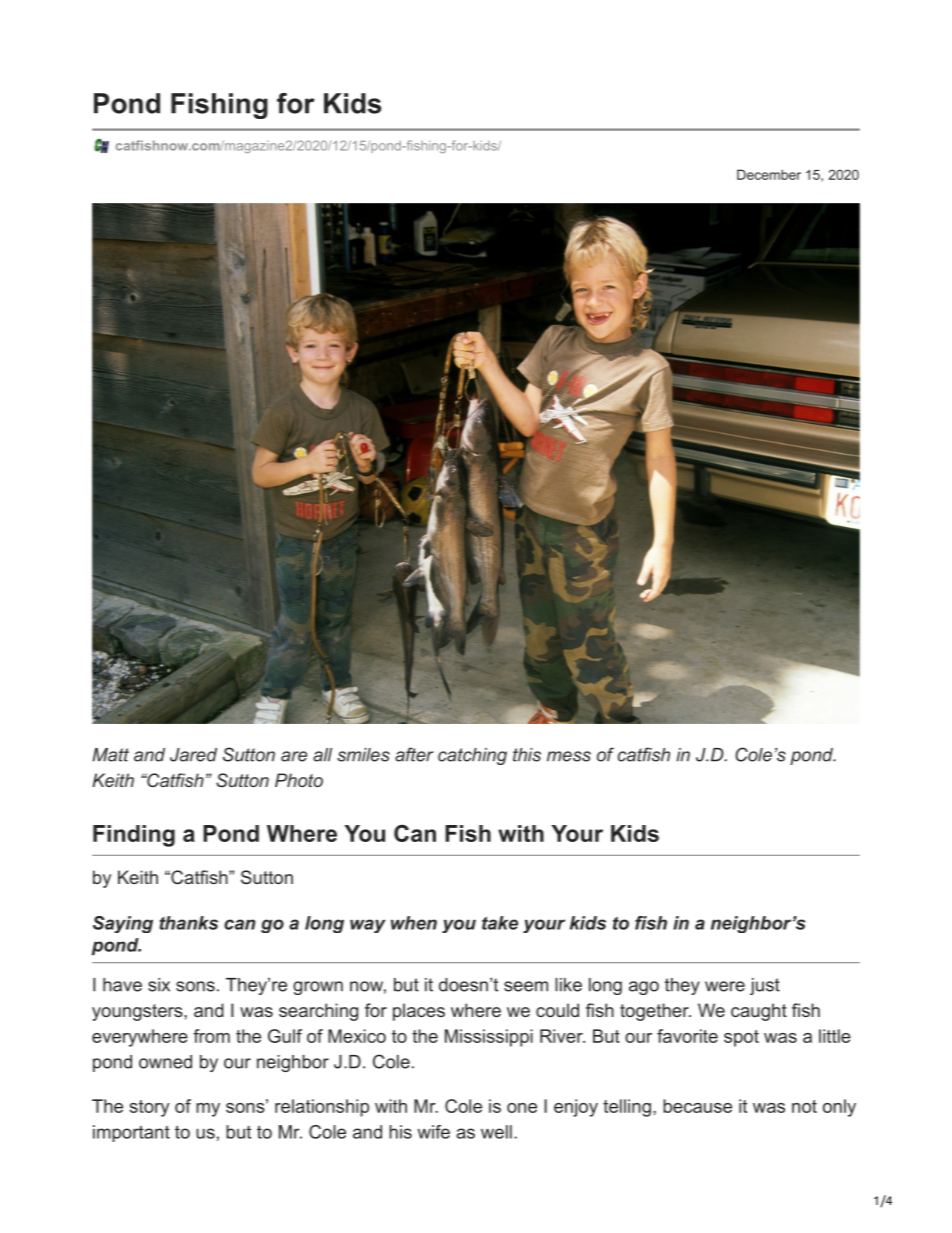 The height and width of the screenshot is (1233, 952). I want to click on take, so click(500, 923).
